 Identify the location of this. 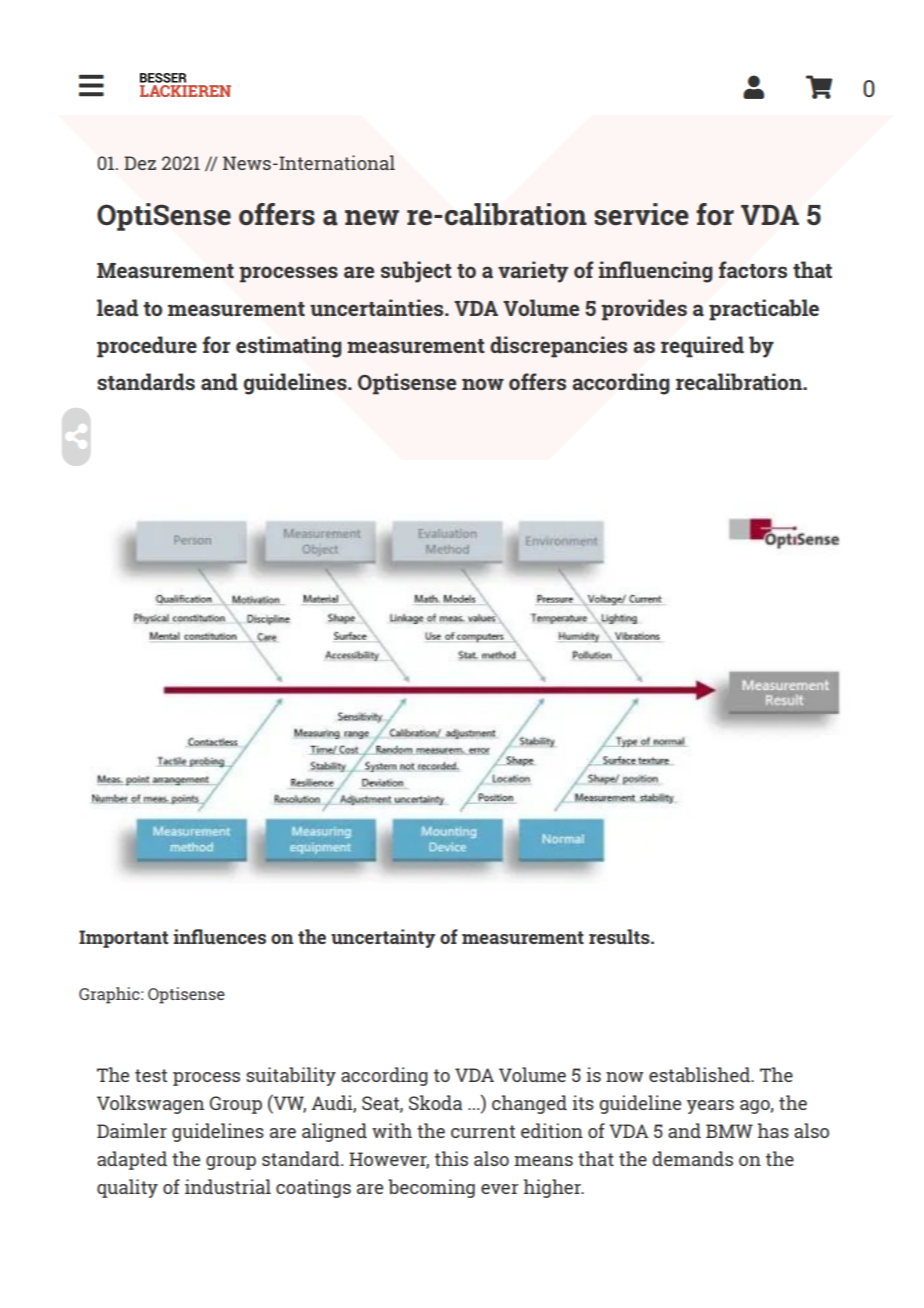
(451, 1158).
